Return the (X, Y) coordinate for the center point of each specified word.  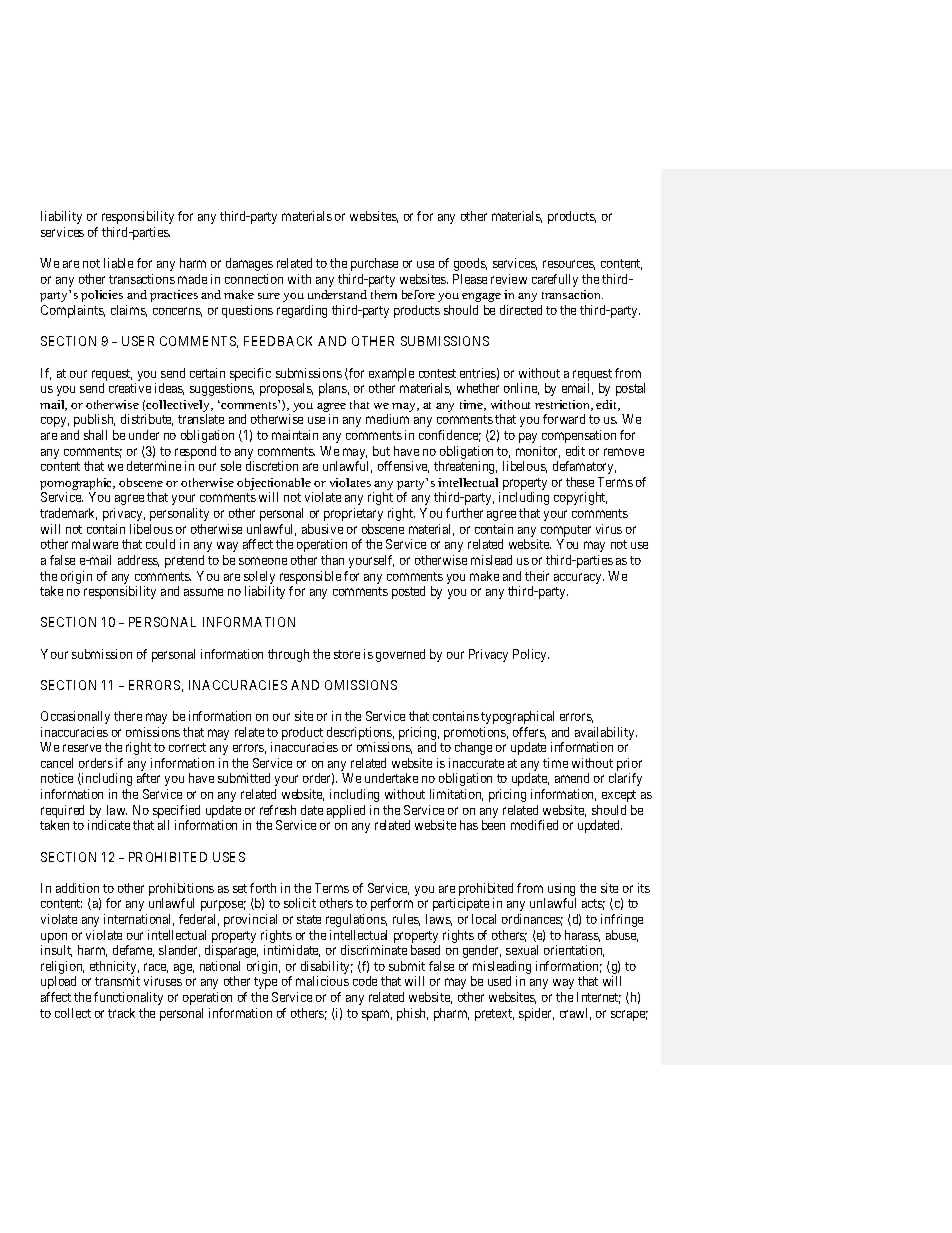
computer (566, 532)
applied (346, 811)
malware (95, 544)
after (148, 778)
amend (572, 778)
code (365, 981)
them (384, 294)
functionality (128, 998)
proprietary (353, 514)
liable (118, 263)
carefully (555, 280)
